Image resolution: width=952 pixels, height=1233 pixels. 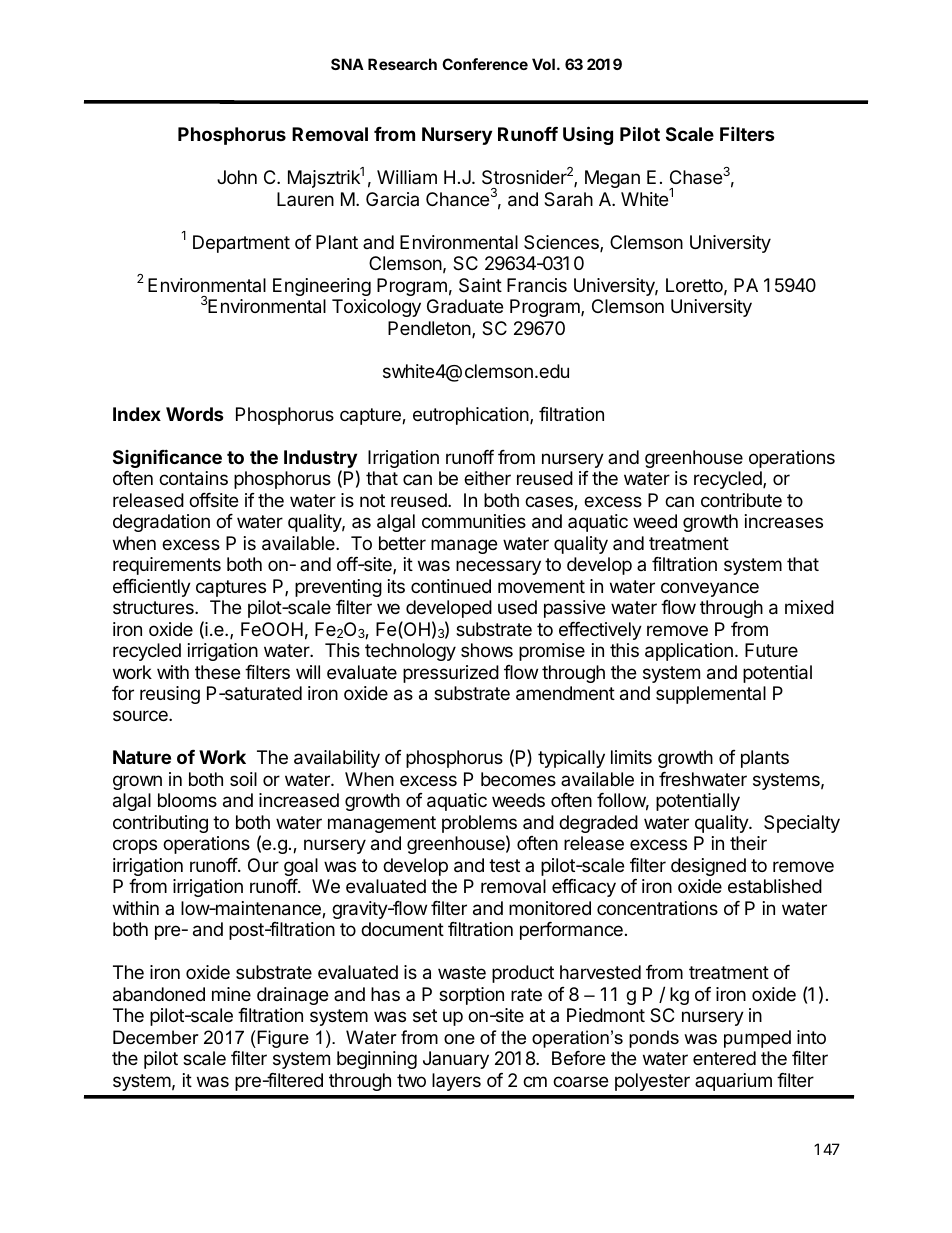 What do you see at coordinates (237, 177) in the page?
I see `John` at bounding box center [237, 177].
